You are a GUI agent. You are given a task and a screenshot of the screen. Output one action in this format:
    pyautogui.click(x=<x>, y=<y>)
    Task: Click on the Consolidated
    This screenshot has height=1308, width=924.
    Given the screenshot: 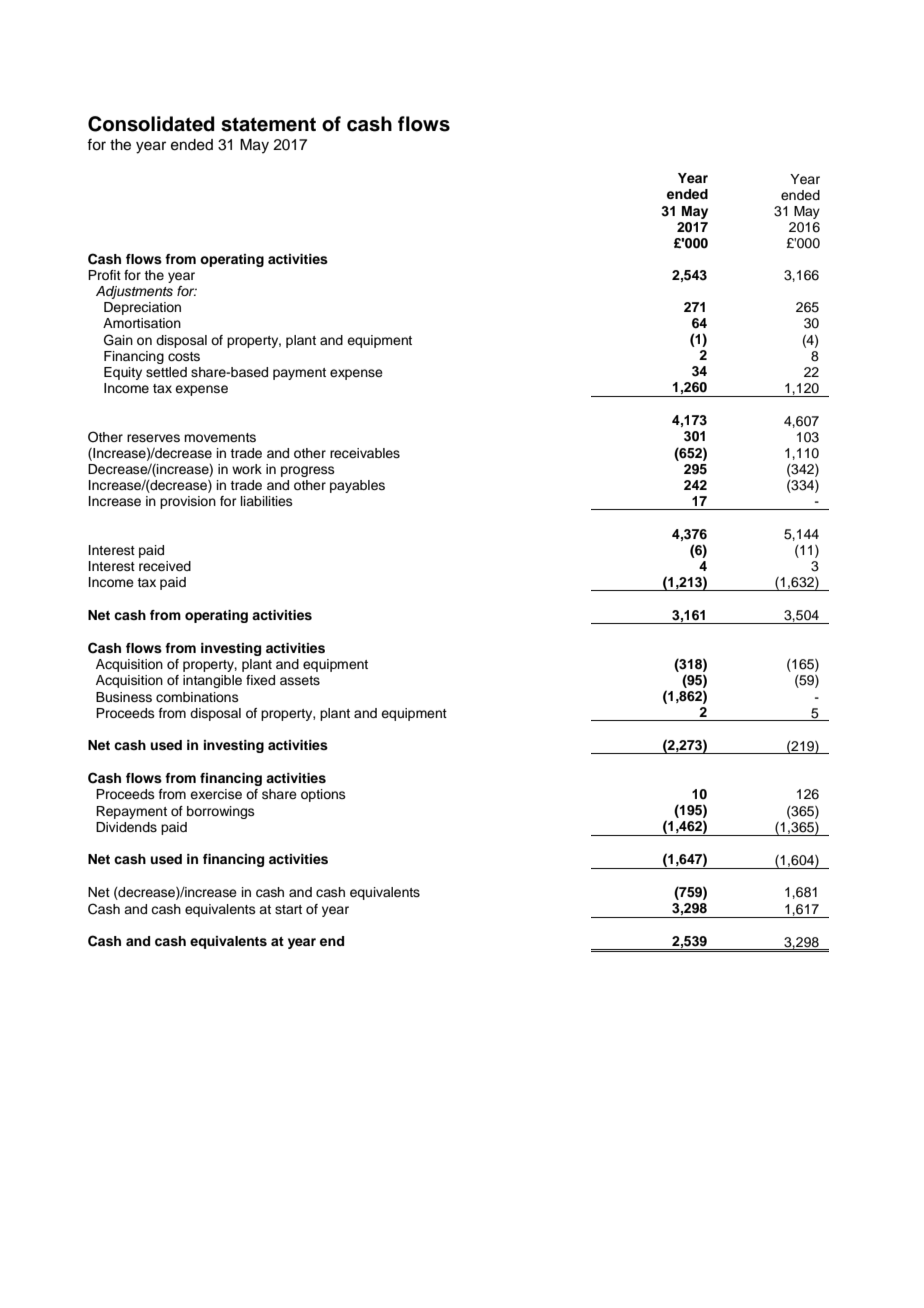 What is the action you would take?
    pyautogui.click(x=151, y=124)
